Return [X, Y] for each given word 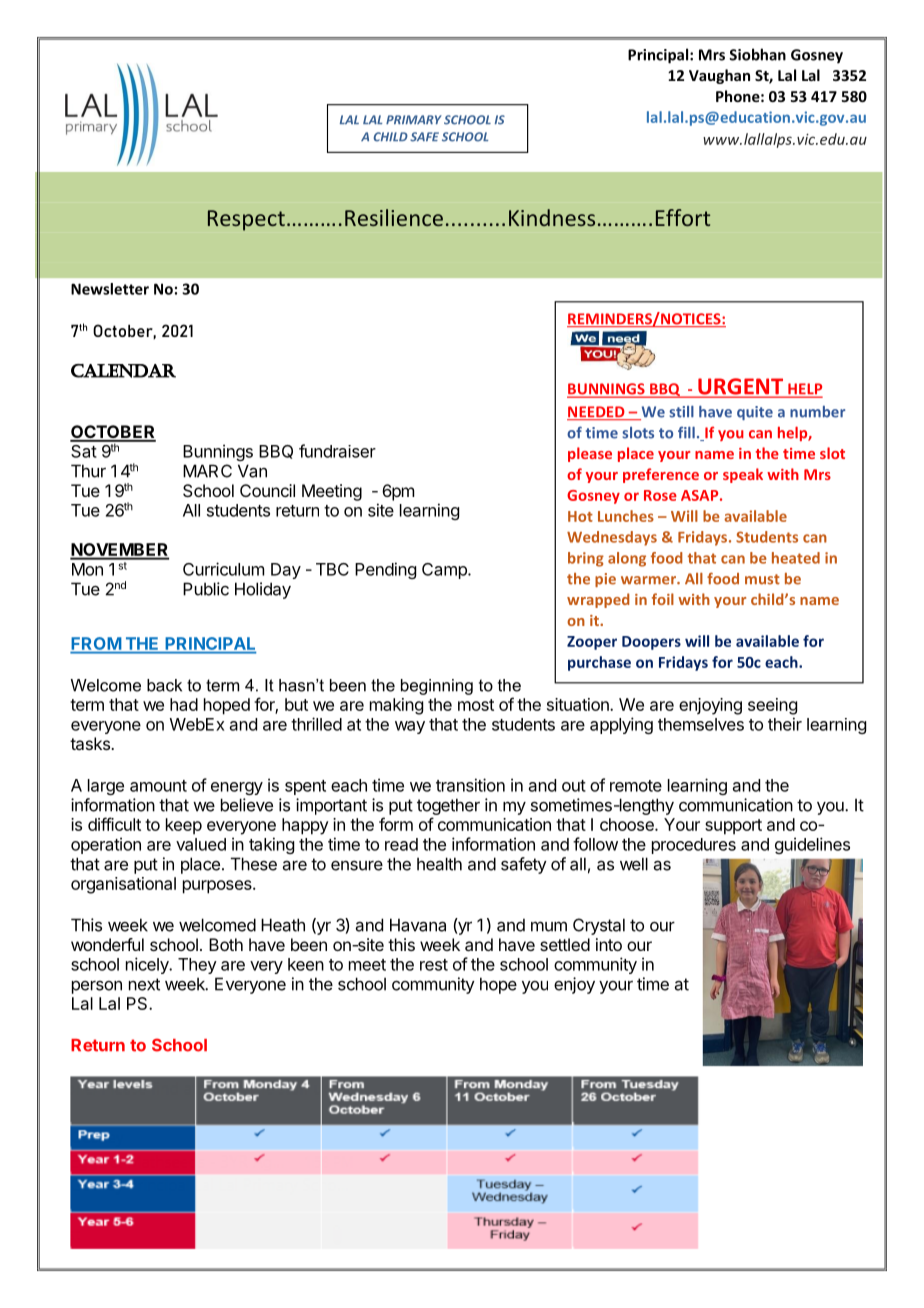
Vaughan [719, 76]
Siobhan [757, 54]
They [197, 966]
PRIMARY [414, 119]
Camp [445, 571]
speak [743, 475]
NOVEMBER [119, 551]
